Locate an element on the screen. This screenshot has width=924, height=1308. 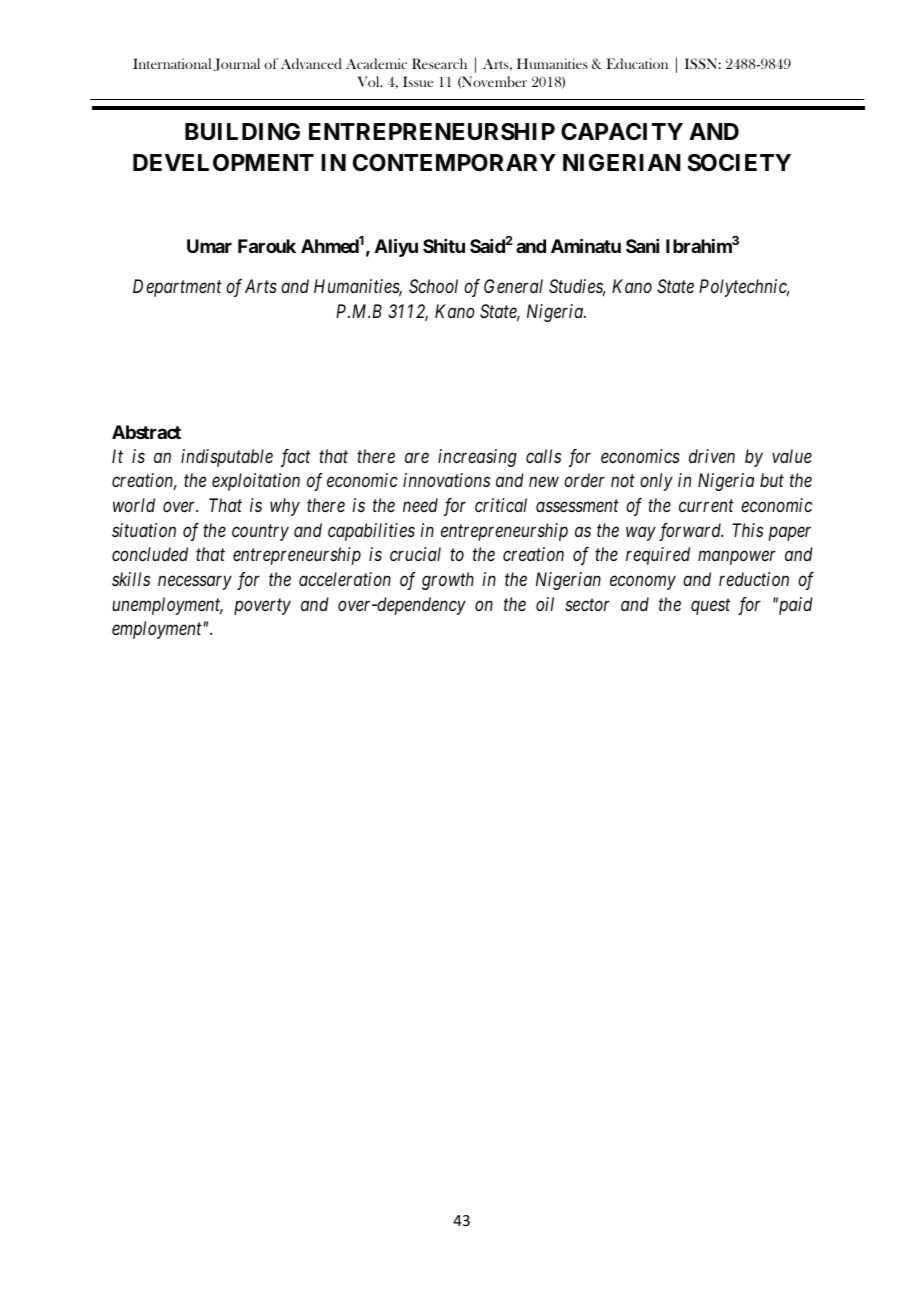
School is located at coordinates (433, 286).
